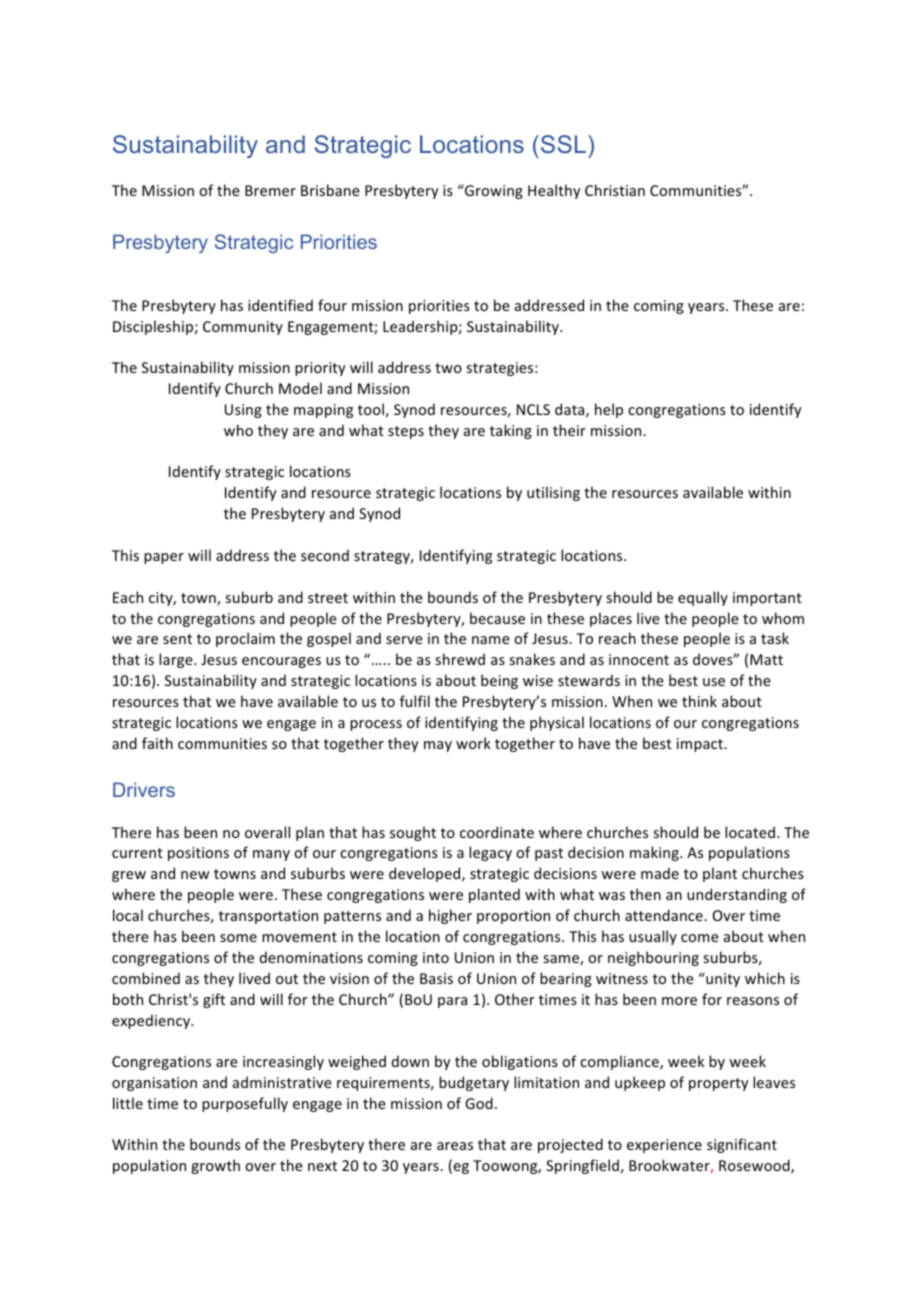 The width and height of the page is (924, 1308). Describe the element at coordinates (164, 558) in the page. I see `paper` at that location.
